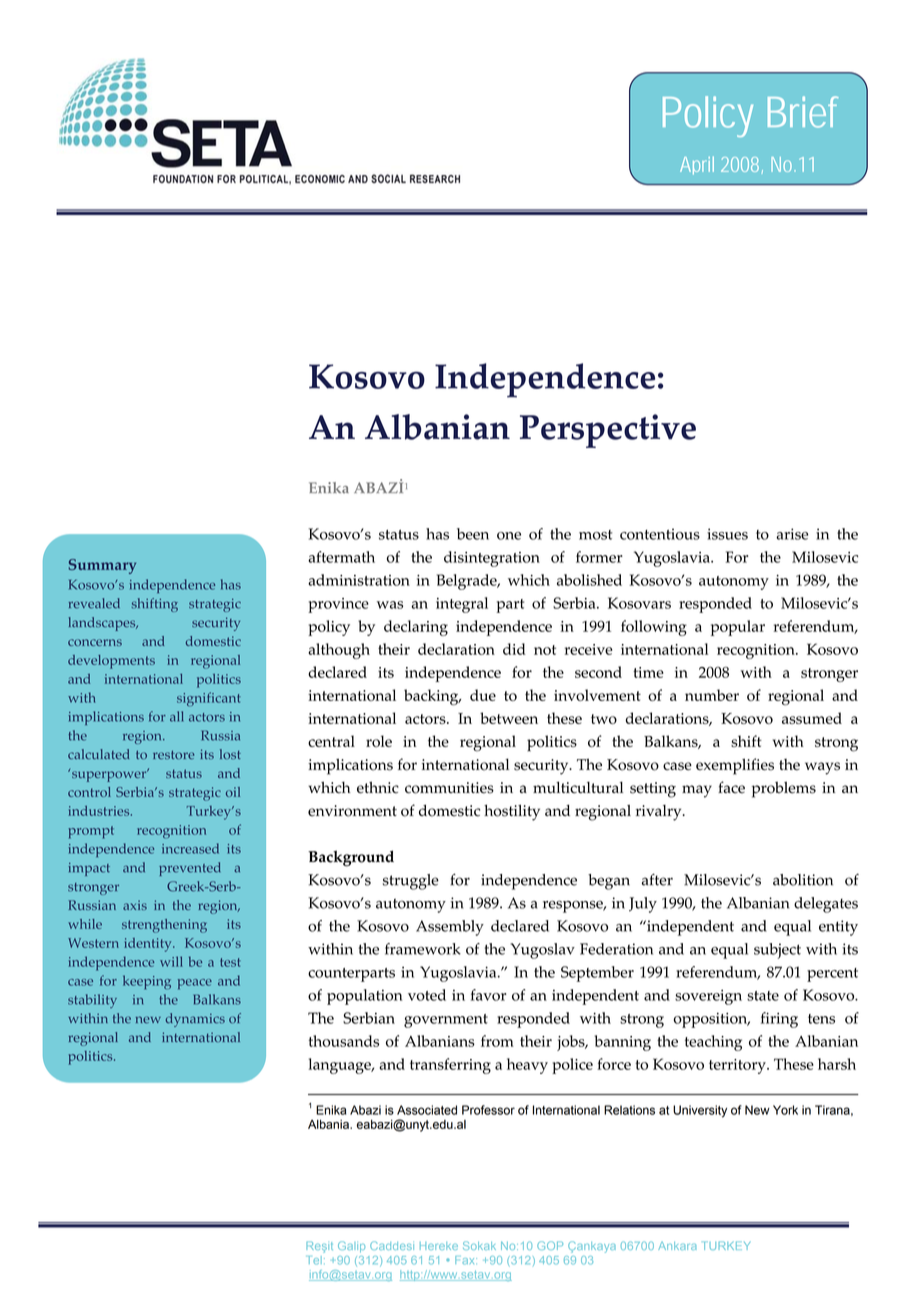 Image resolution: width=924 pixels, height=1308 pixels. Describe the element at coordinates (94, 603) in the screenshot. I see `revealed` at that location.
